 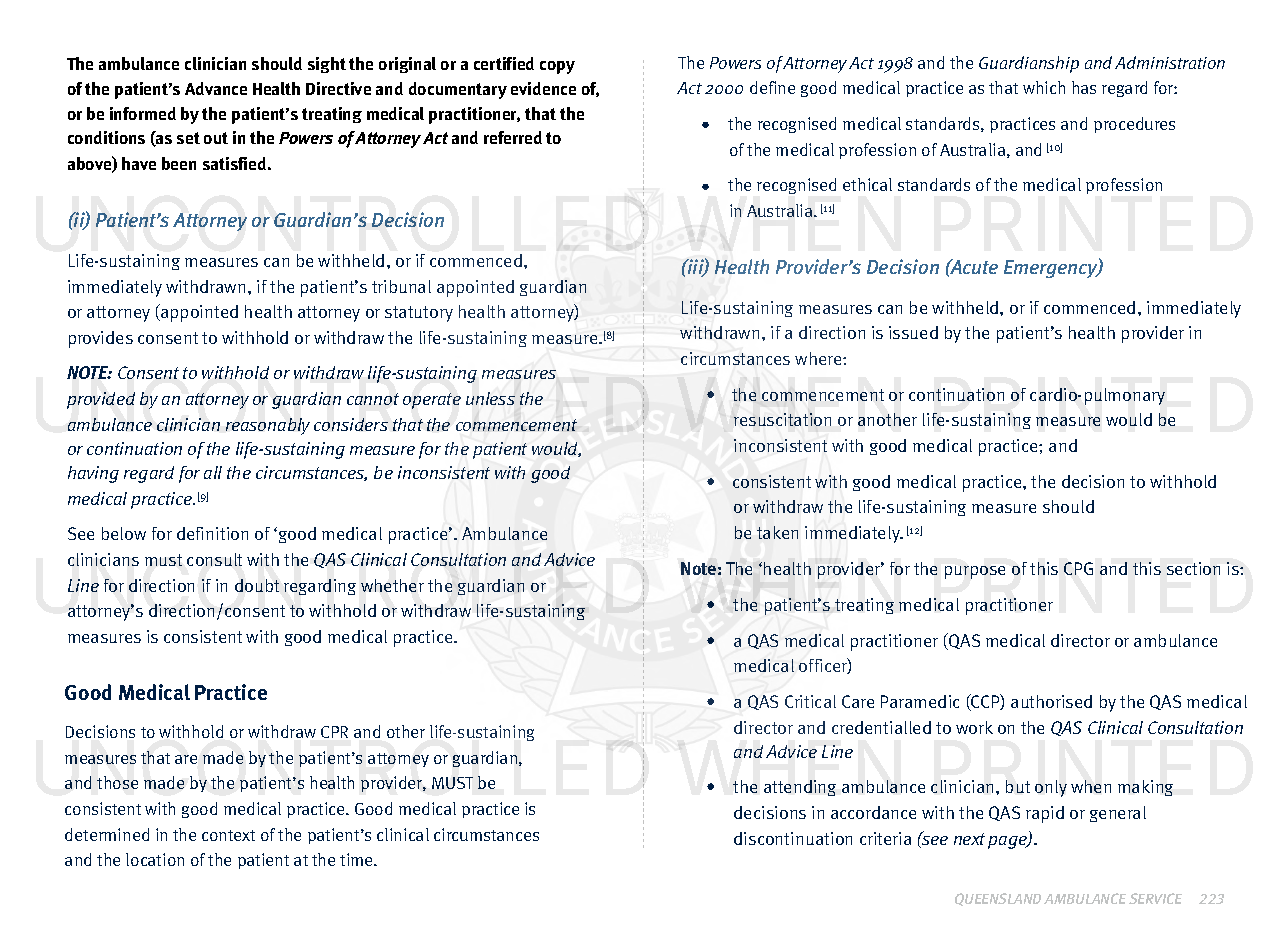 I want to click on having, so click(x=93, y=474).
